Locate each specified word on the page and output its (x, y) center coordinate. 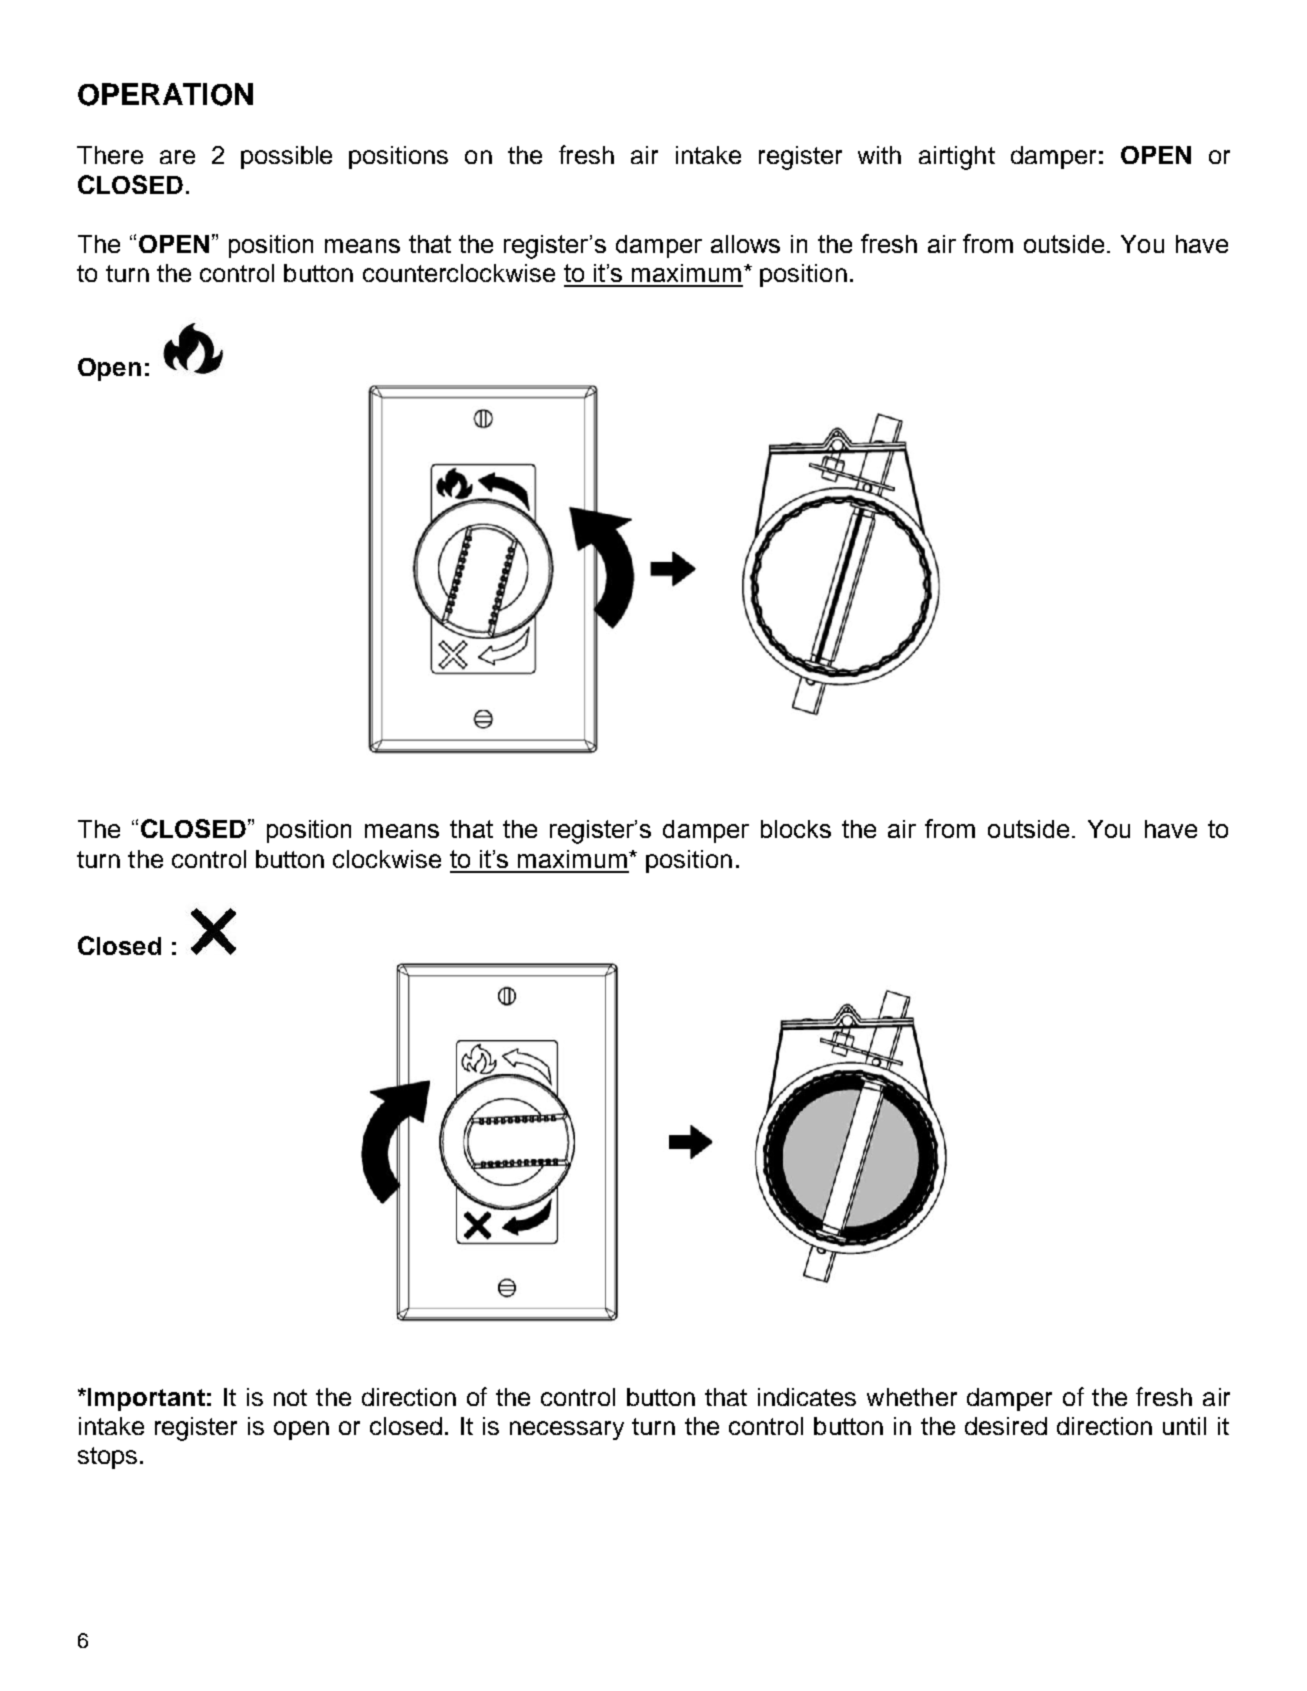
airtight (957, 158)
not (290, 1397)
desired (1006, 1426)
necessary (567, 1430)
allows (745, 244)
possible (286, 157)
